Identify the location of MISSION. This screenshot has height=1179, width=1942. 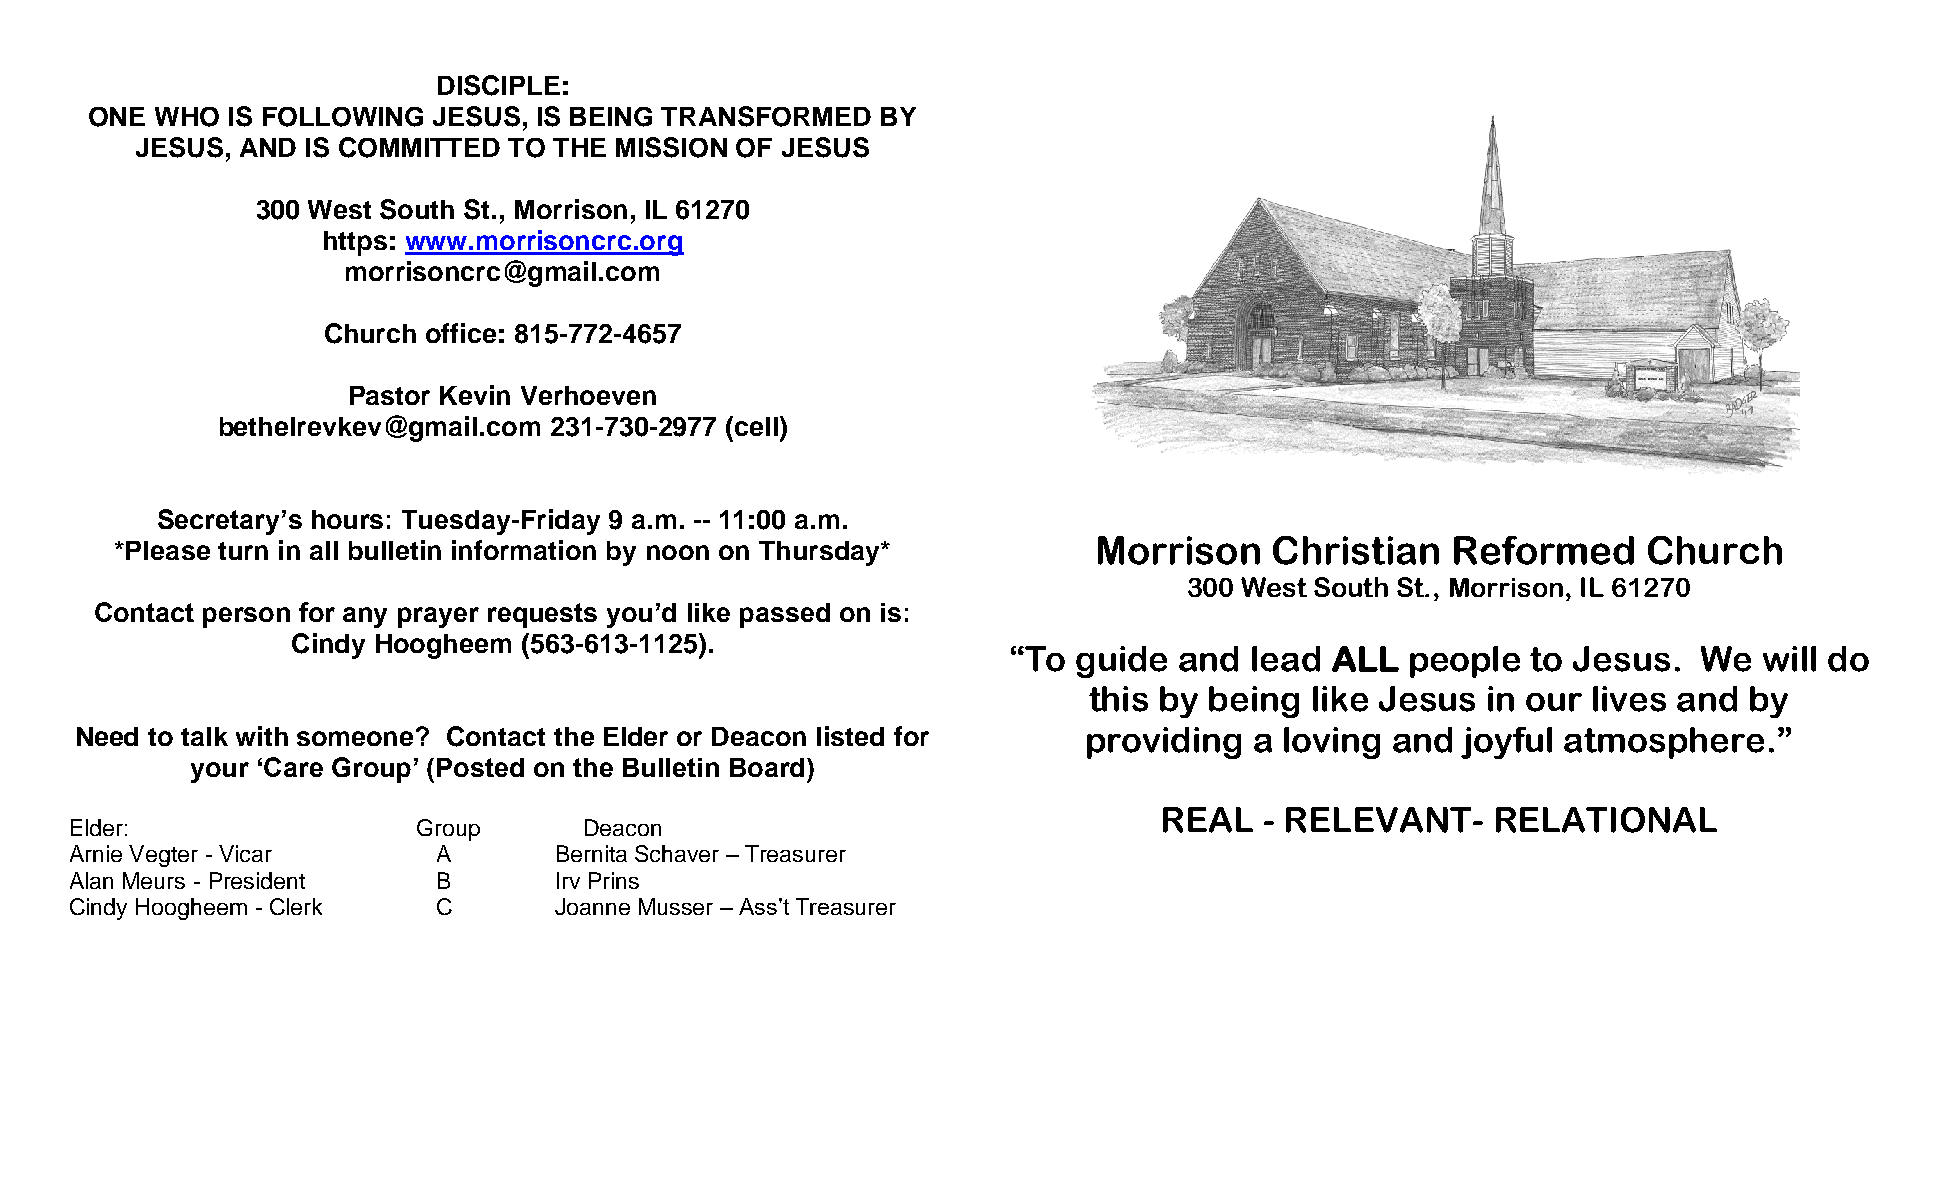
(671, 147).
